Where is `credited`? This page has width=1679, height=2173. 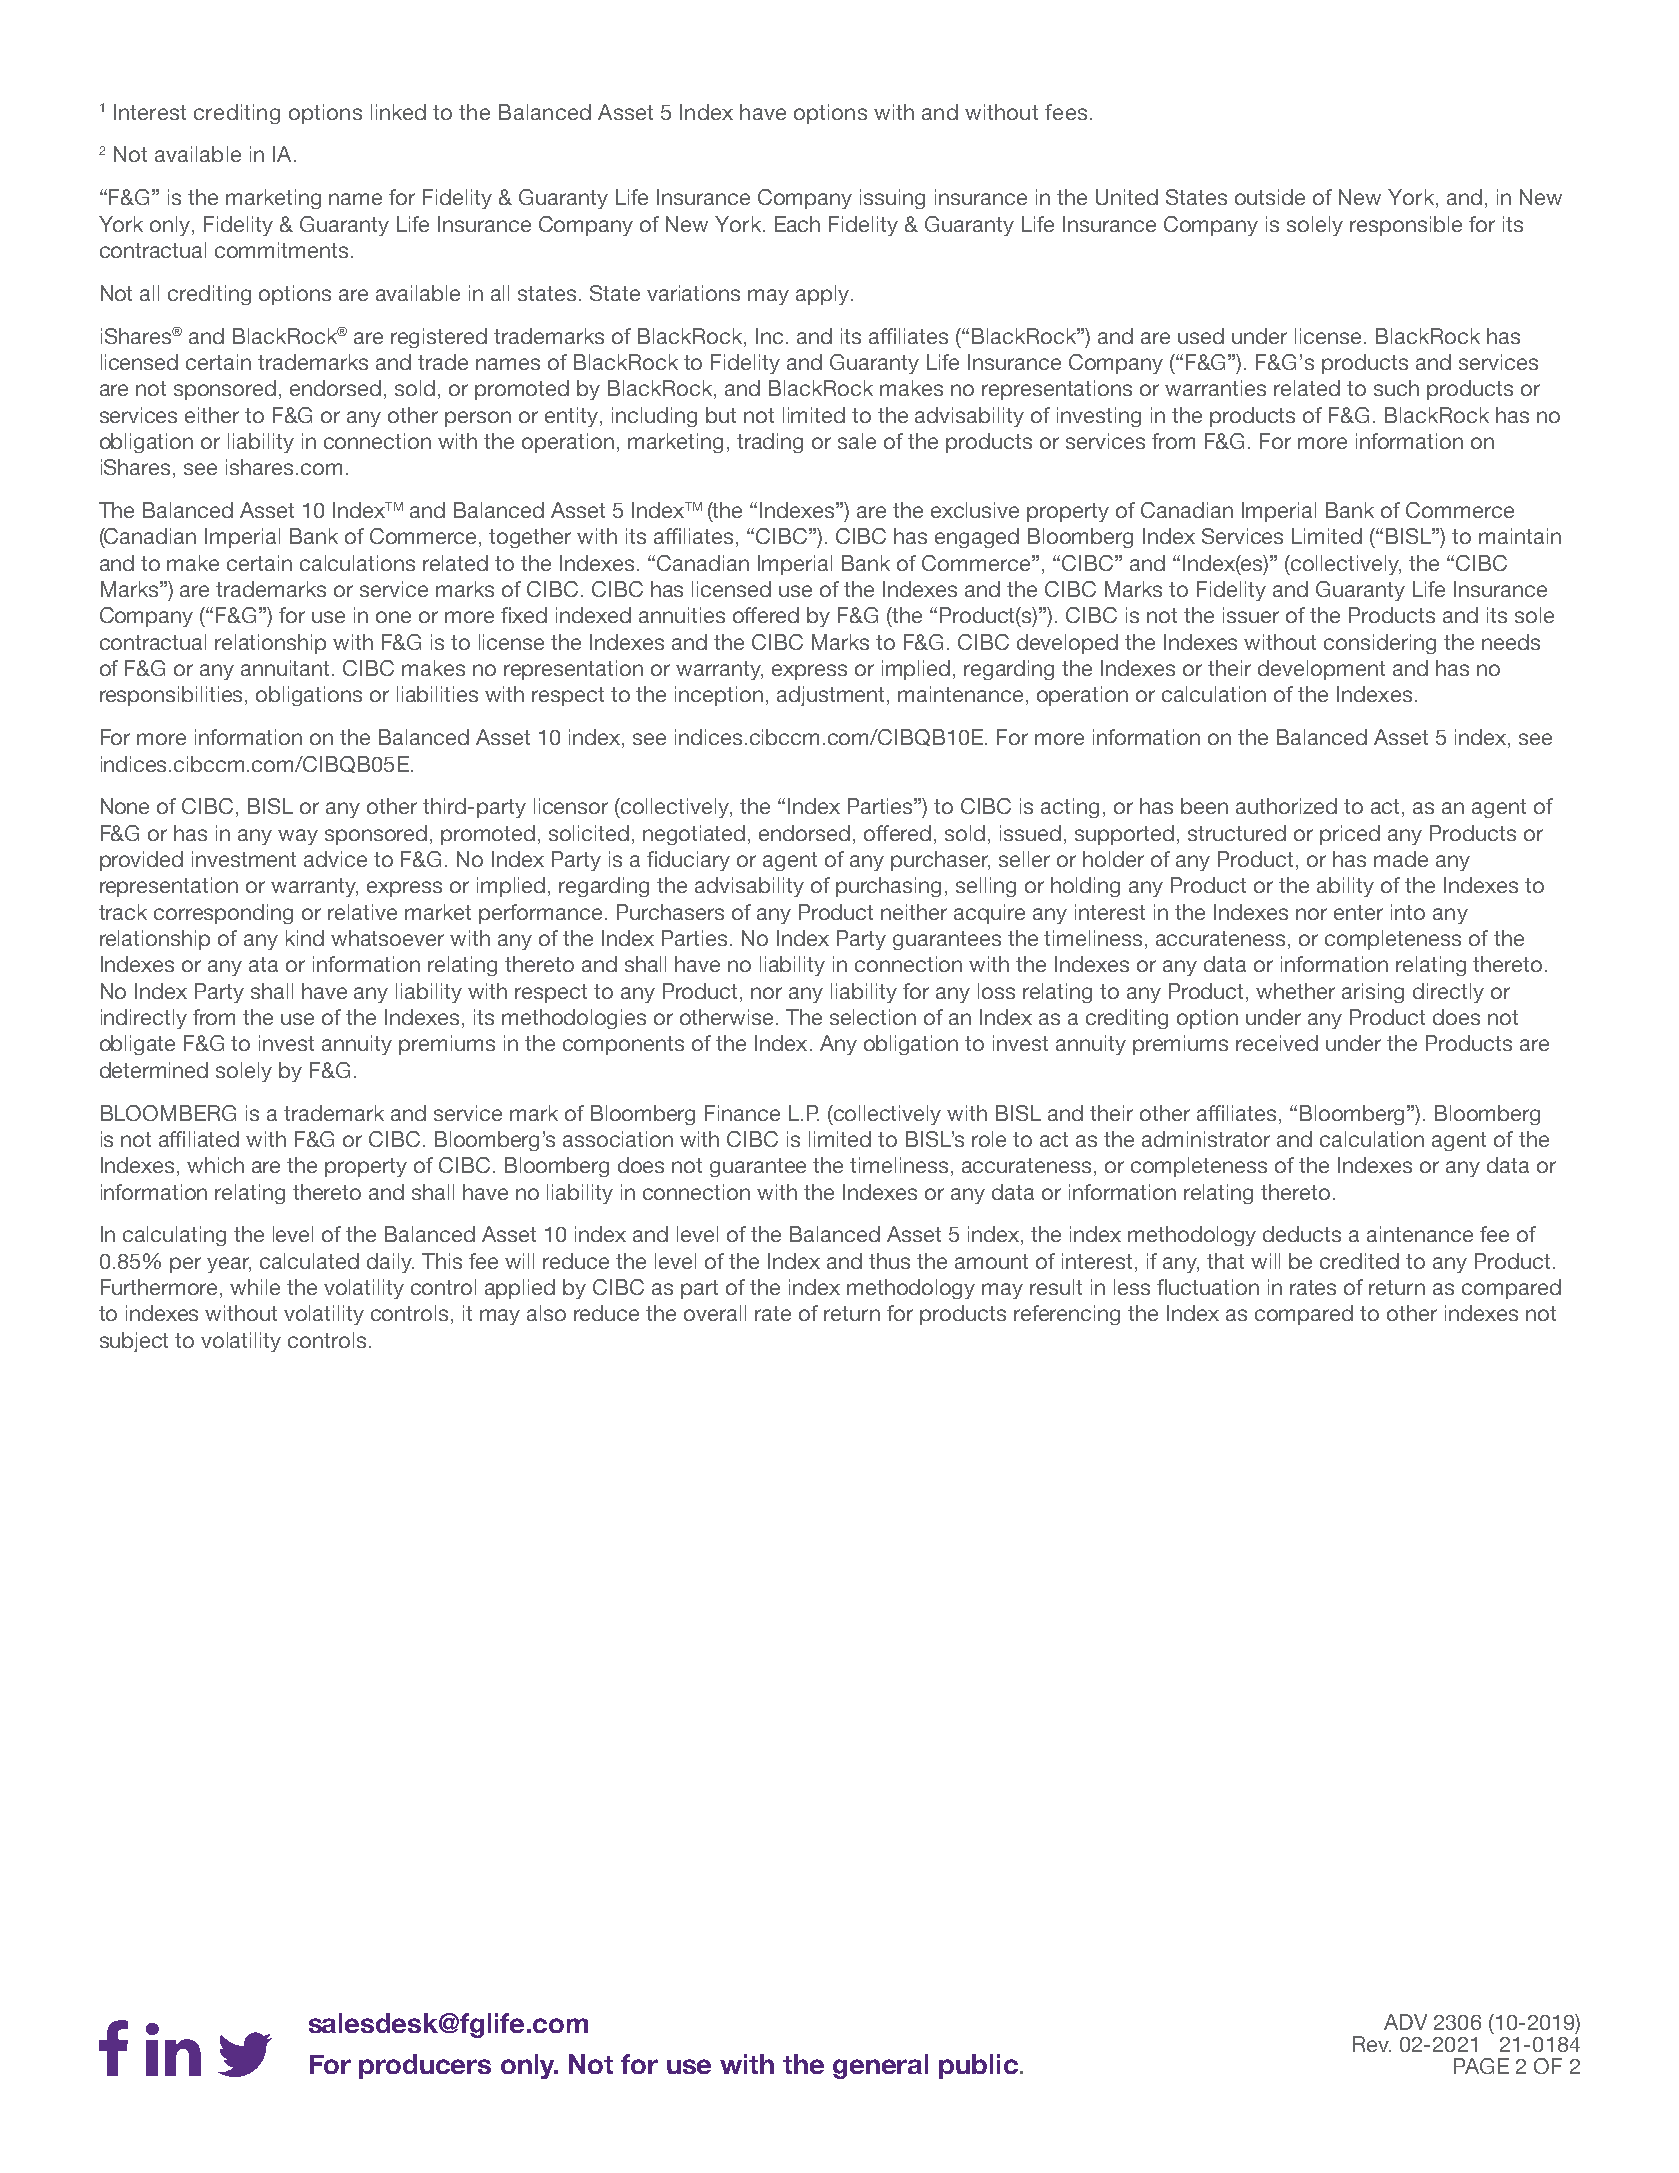
credited is located at coordinates (1359, 1261).
